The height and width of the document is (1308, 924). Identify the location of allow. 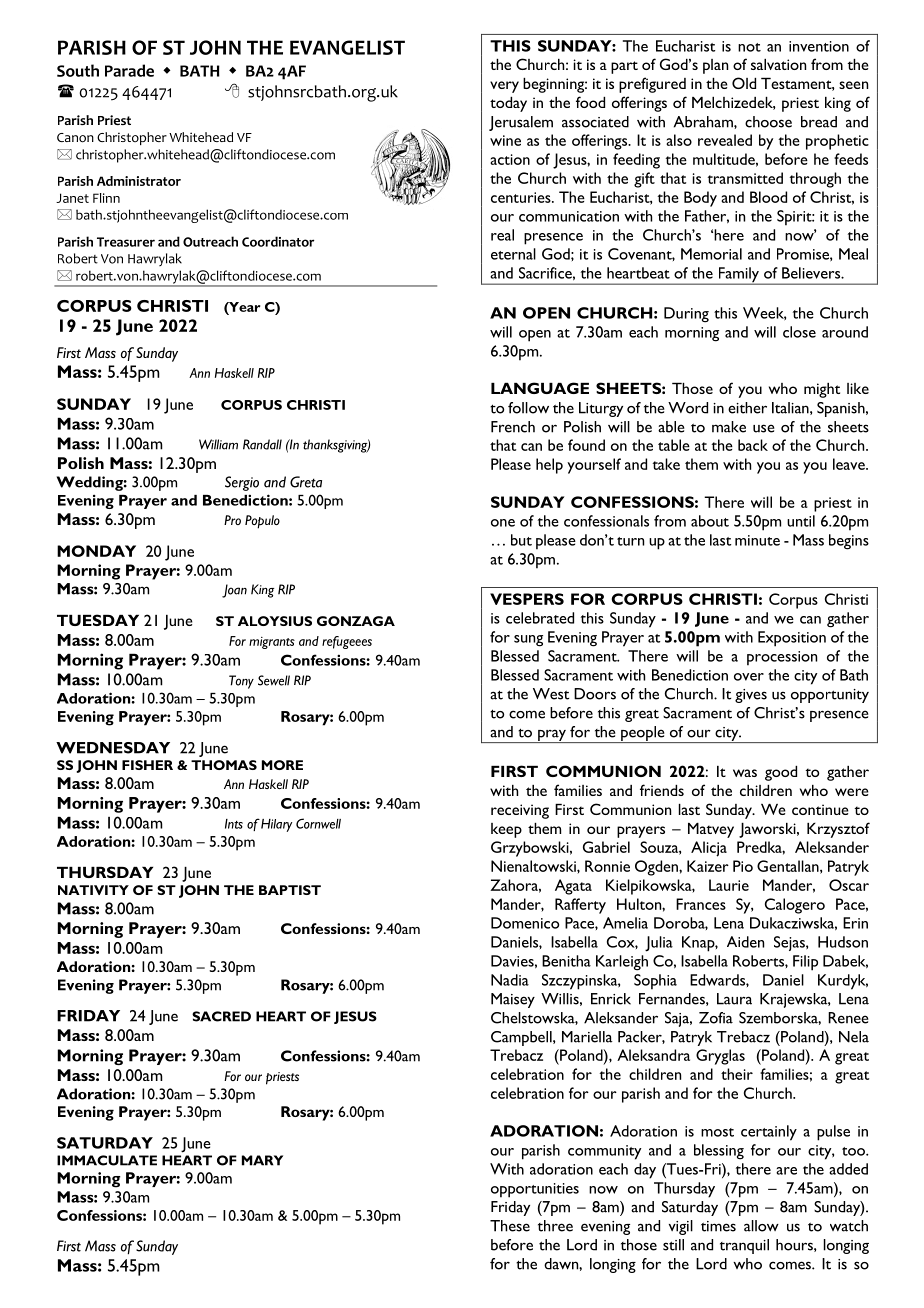
(761, 1226).
